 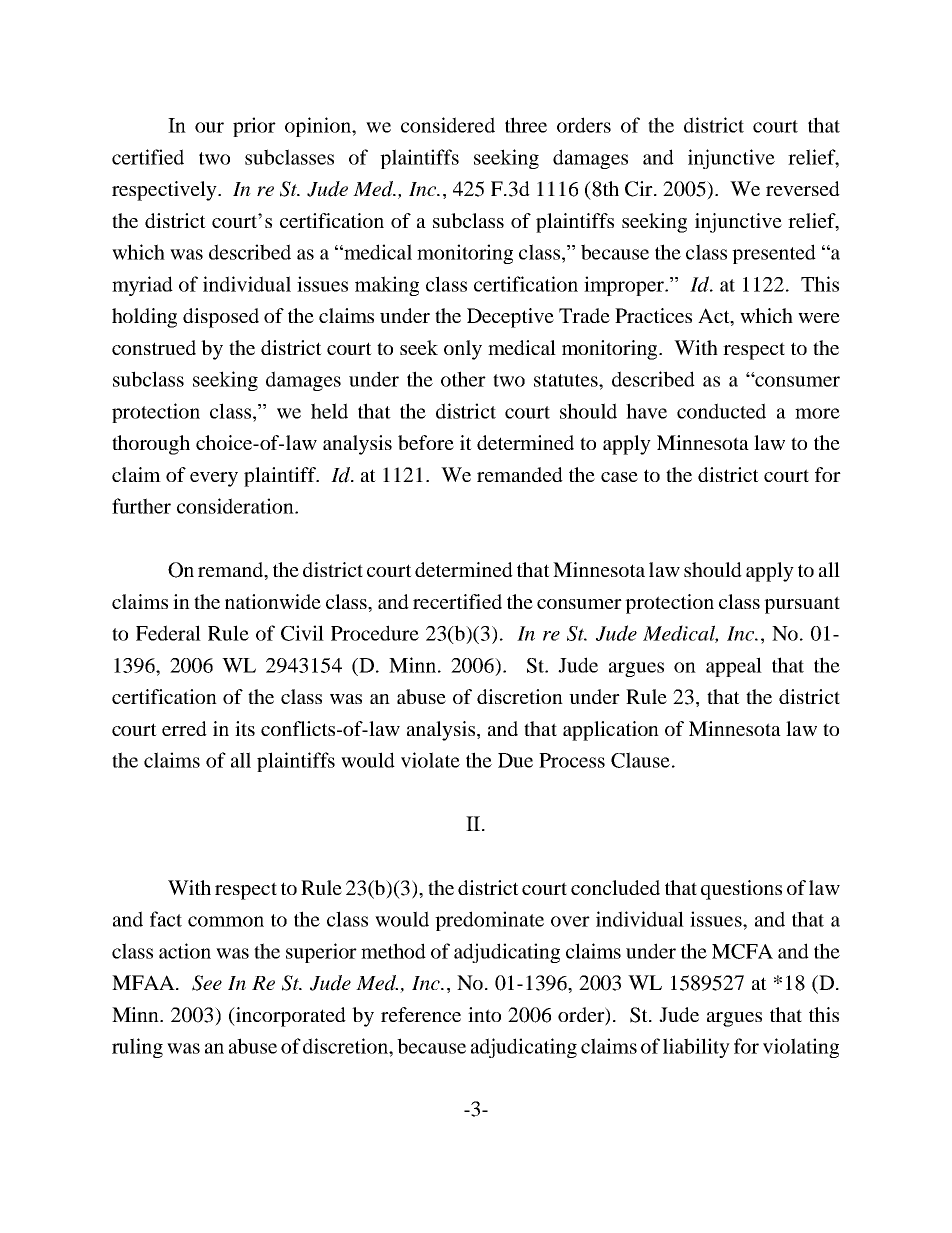 What do you see at coordinates (802, 605) in the screenshot?
I see `pursuant` at bounding box center [802, 605].
